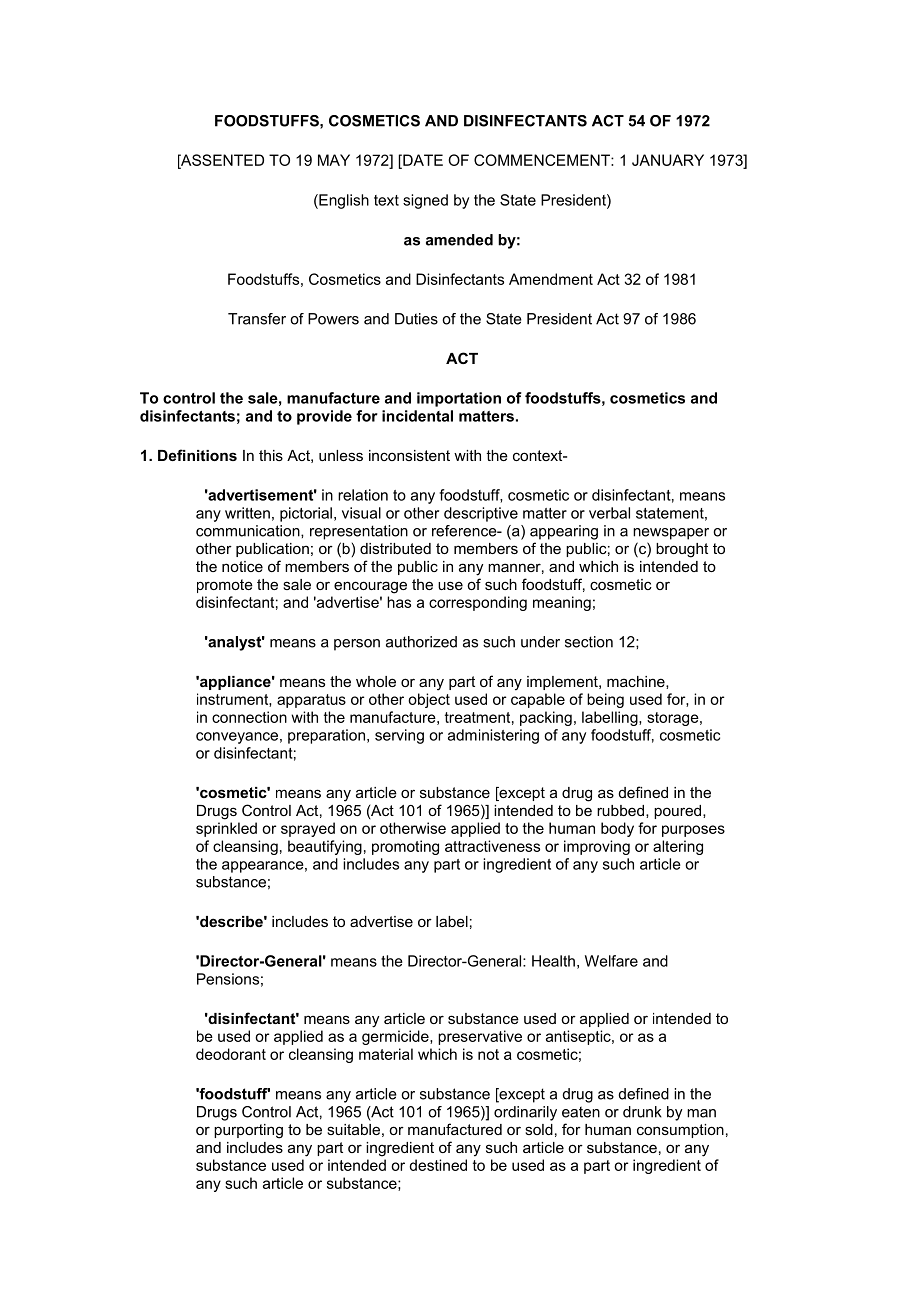 Image resolution: width=924 pixels, height=1308 pixels. What do you see at coordinates (605, 700) in the document?
I see `being` at bounding box center [605, 700].
